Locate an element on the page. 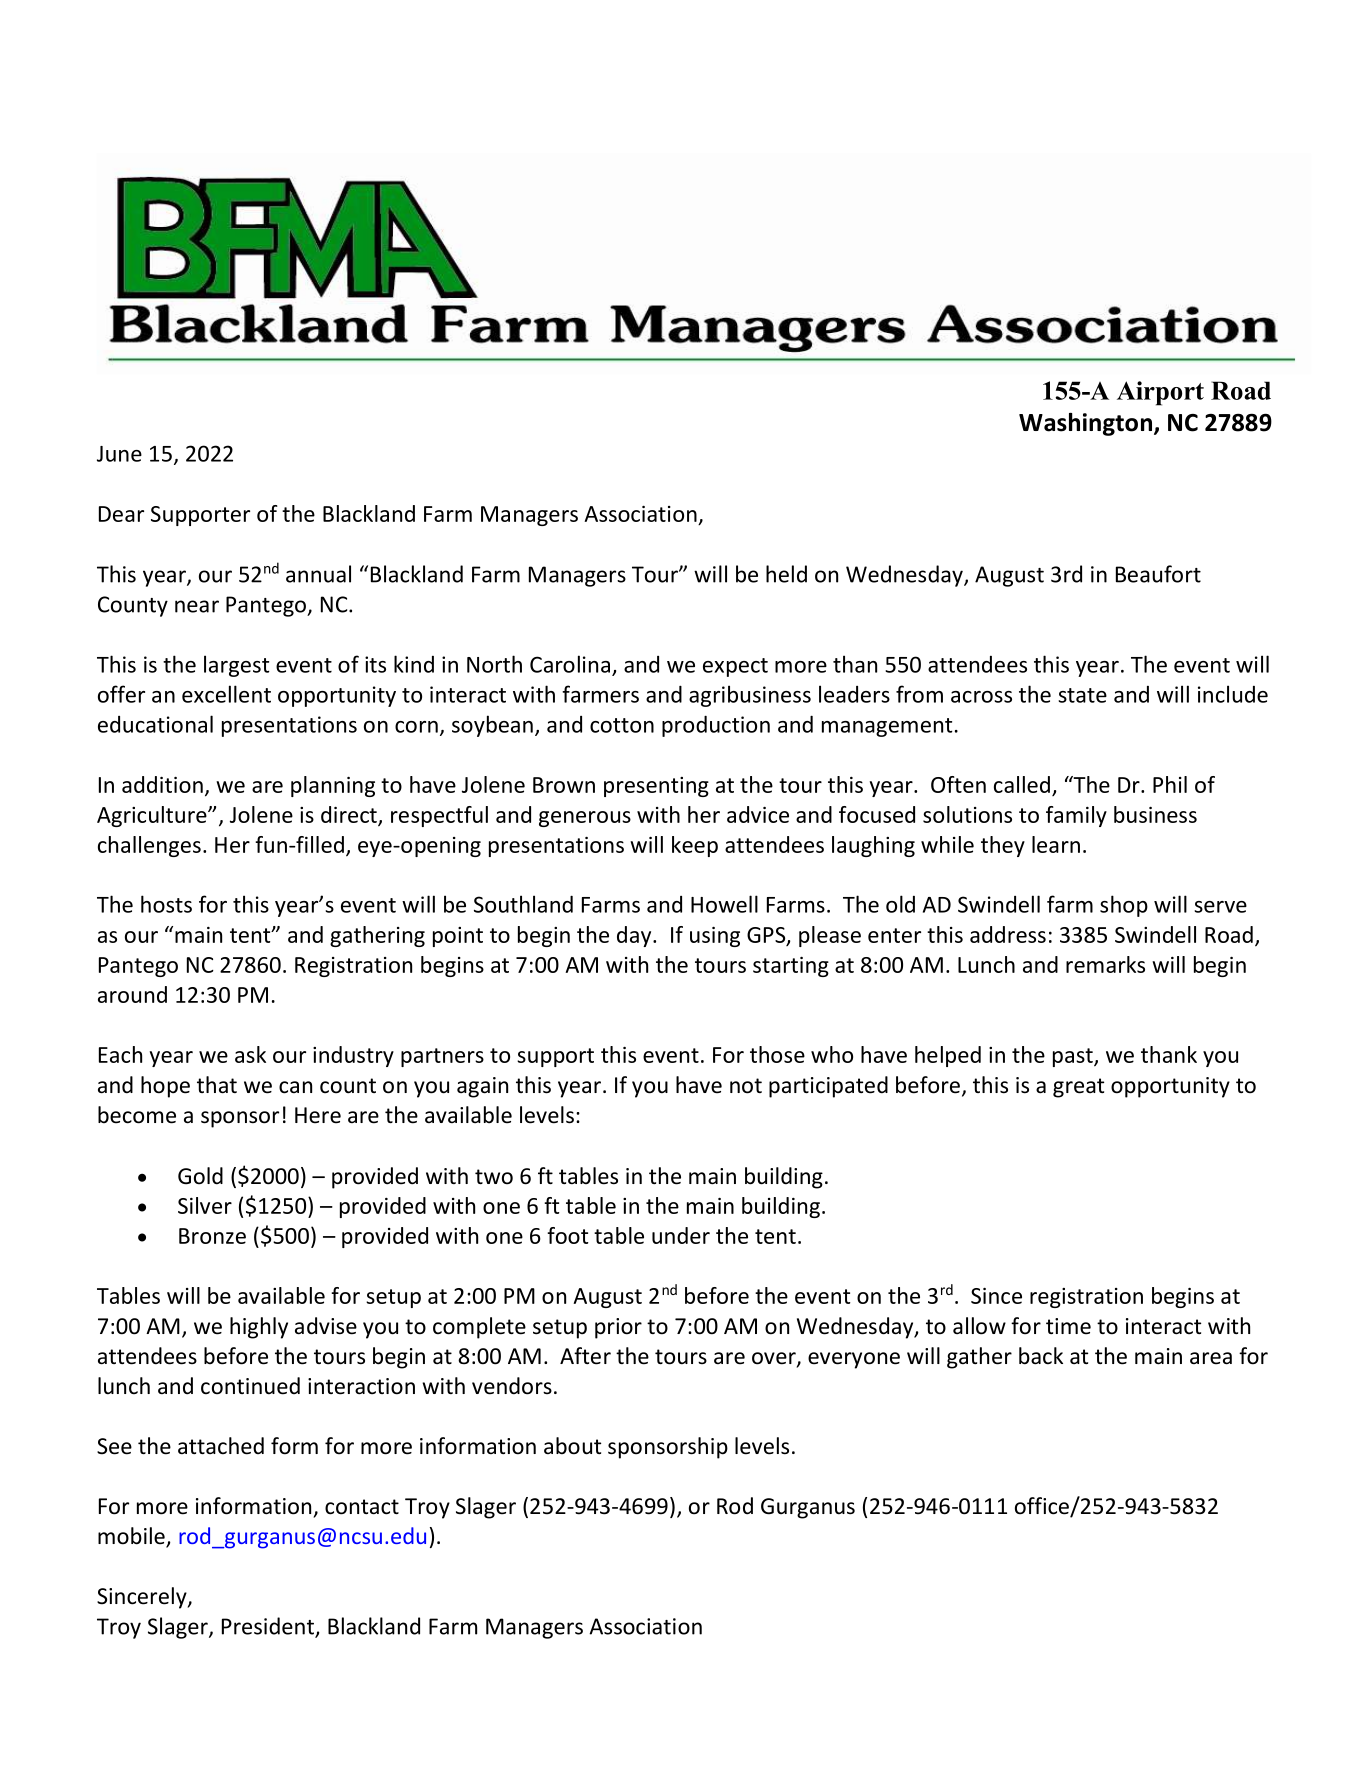 This page has height=1771, width=1369. ask is located at coordinates (250, 1054).
